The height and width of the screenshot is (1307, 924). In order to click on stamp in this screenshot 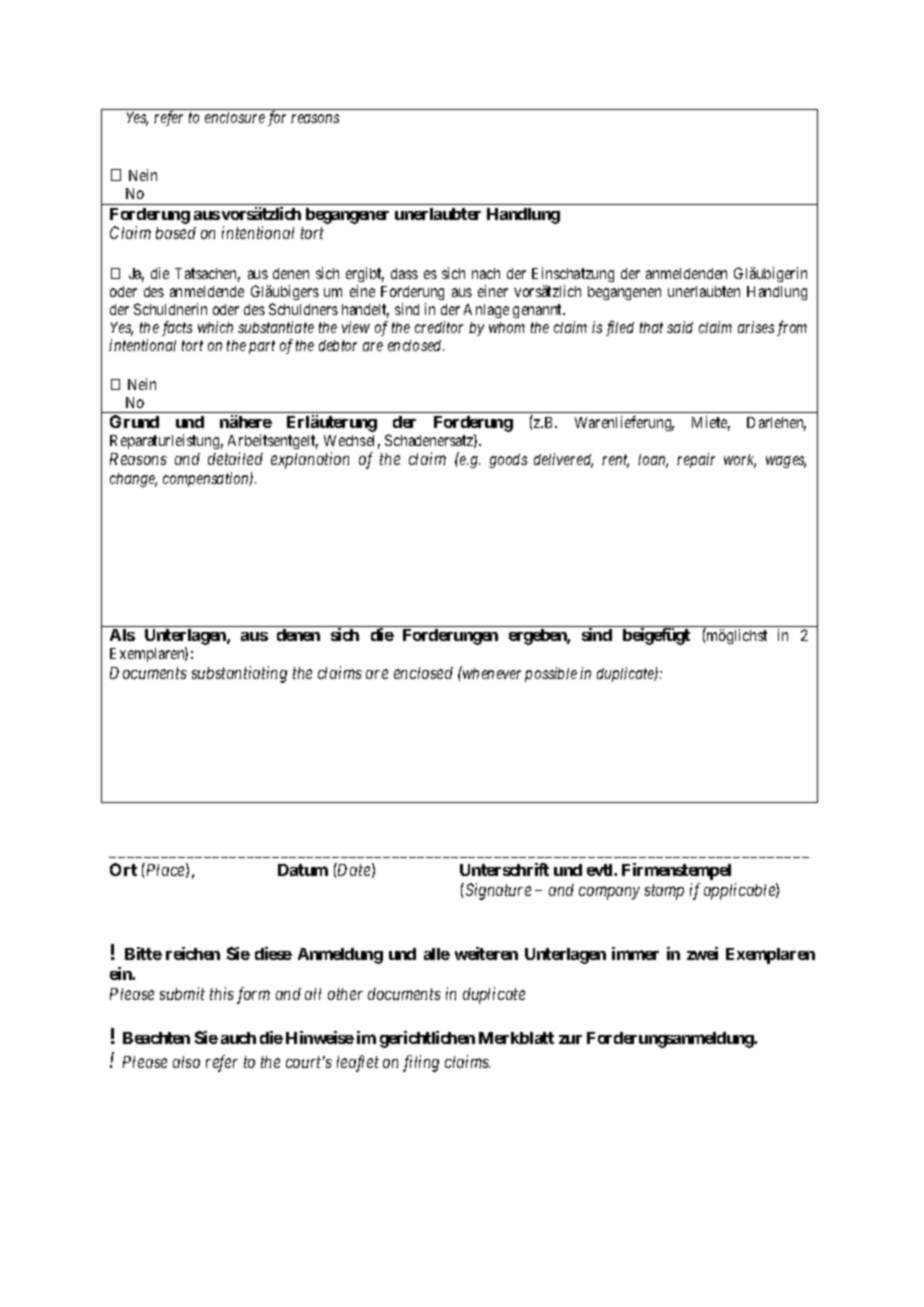, I will do `click(664, 892)`.
